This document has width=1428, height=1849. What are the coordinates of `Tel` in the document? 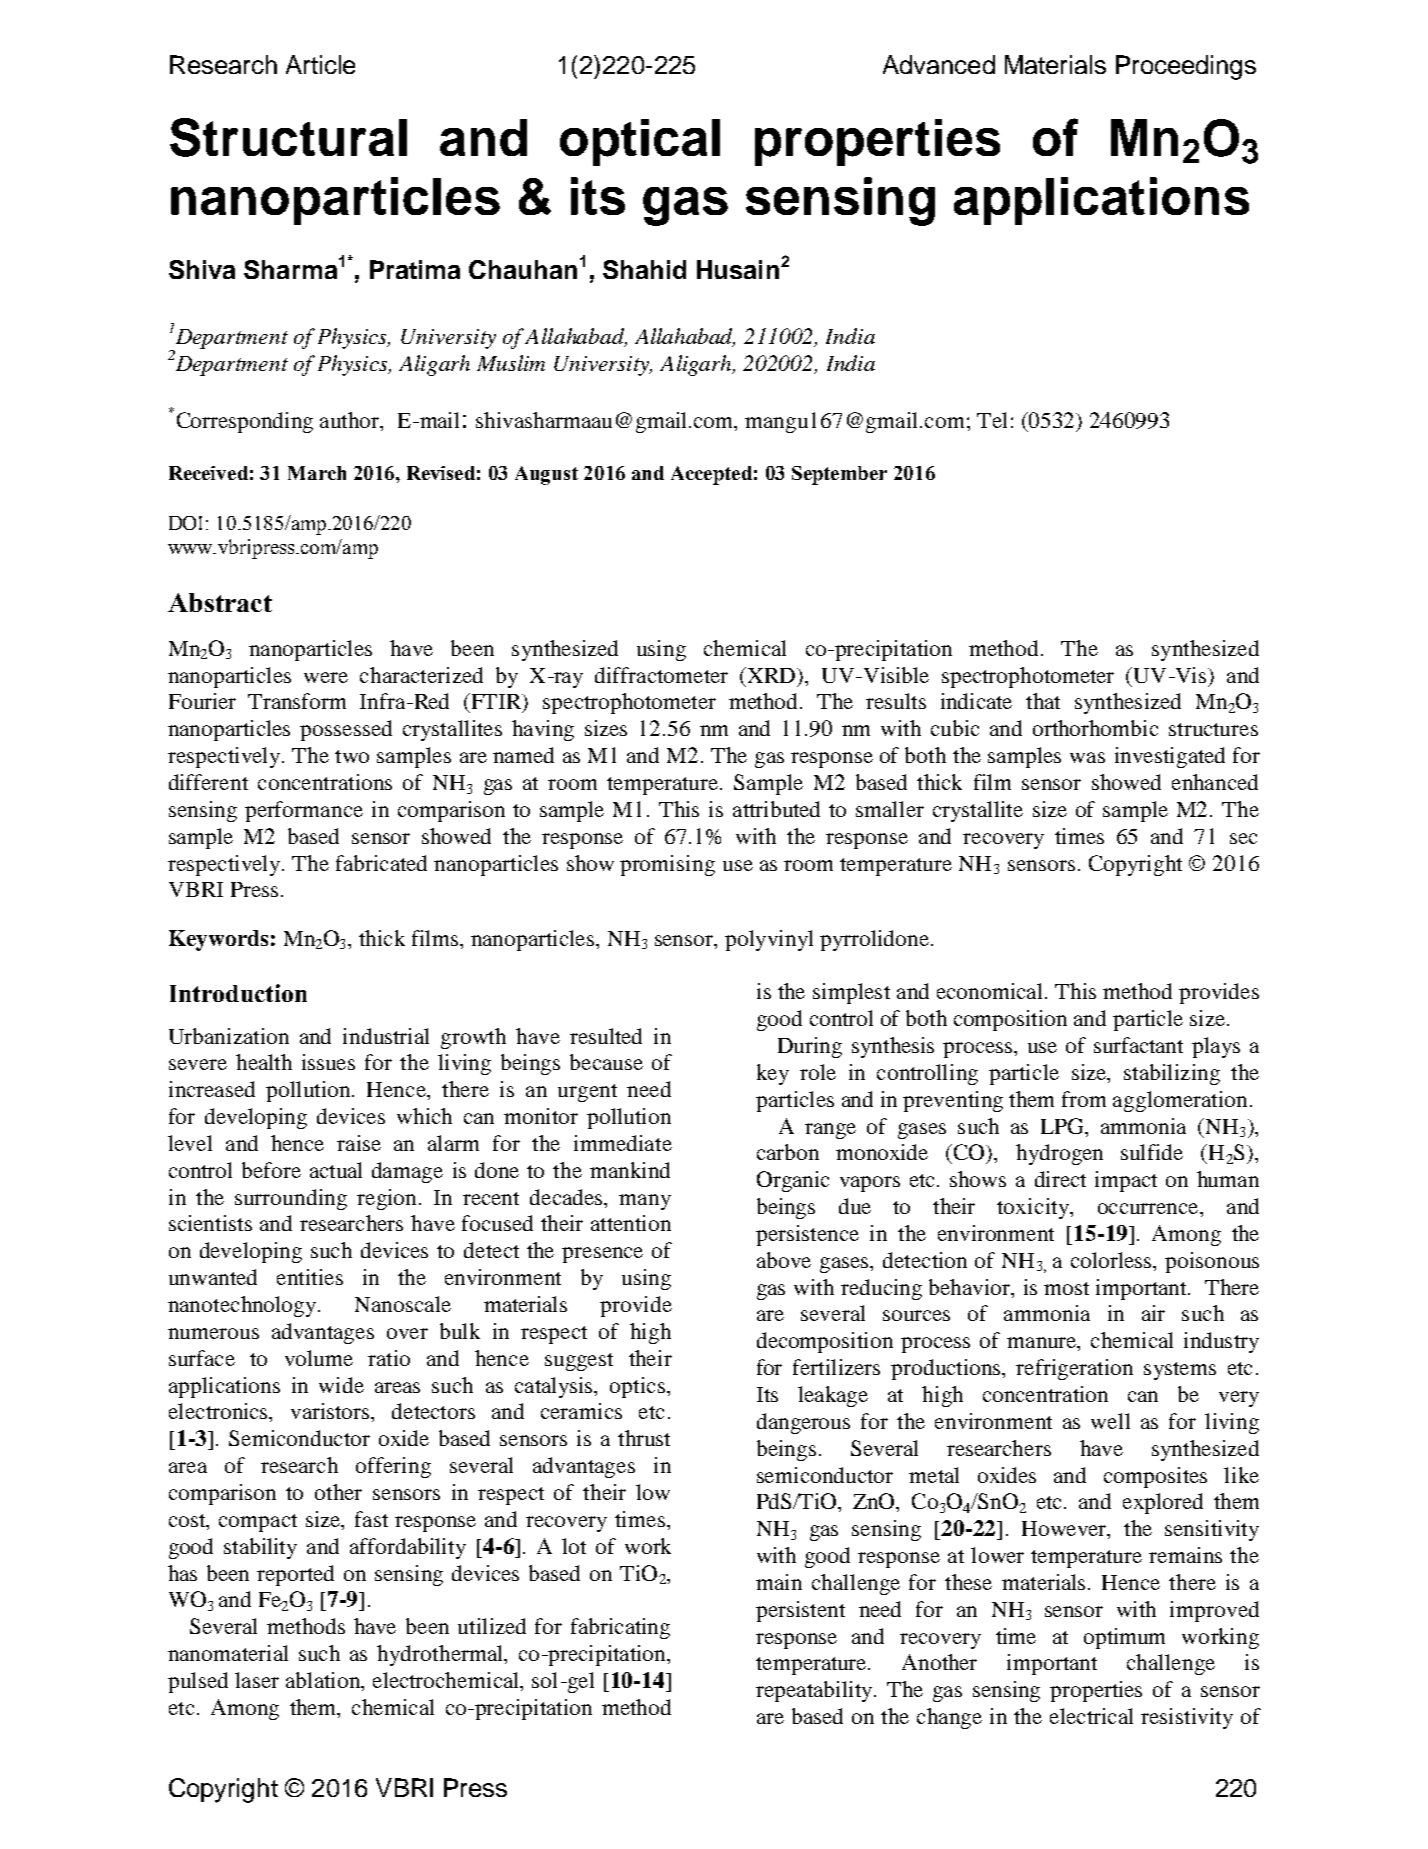 It's located at (992, 420).
